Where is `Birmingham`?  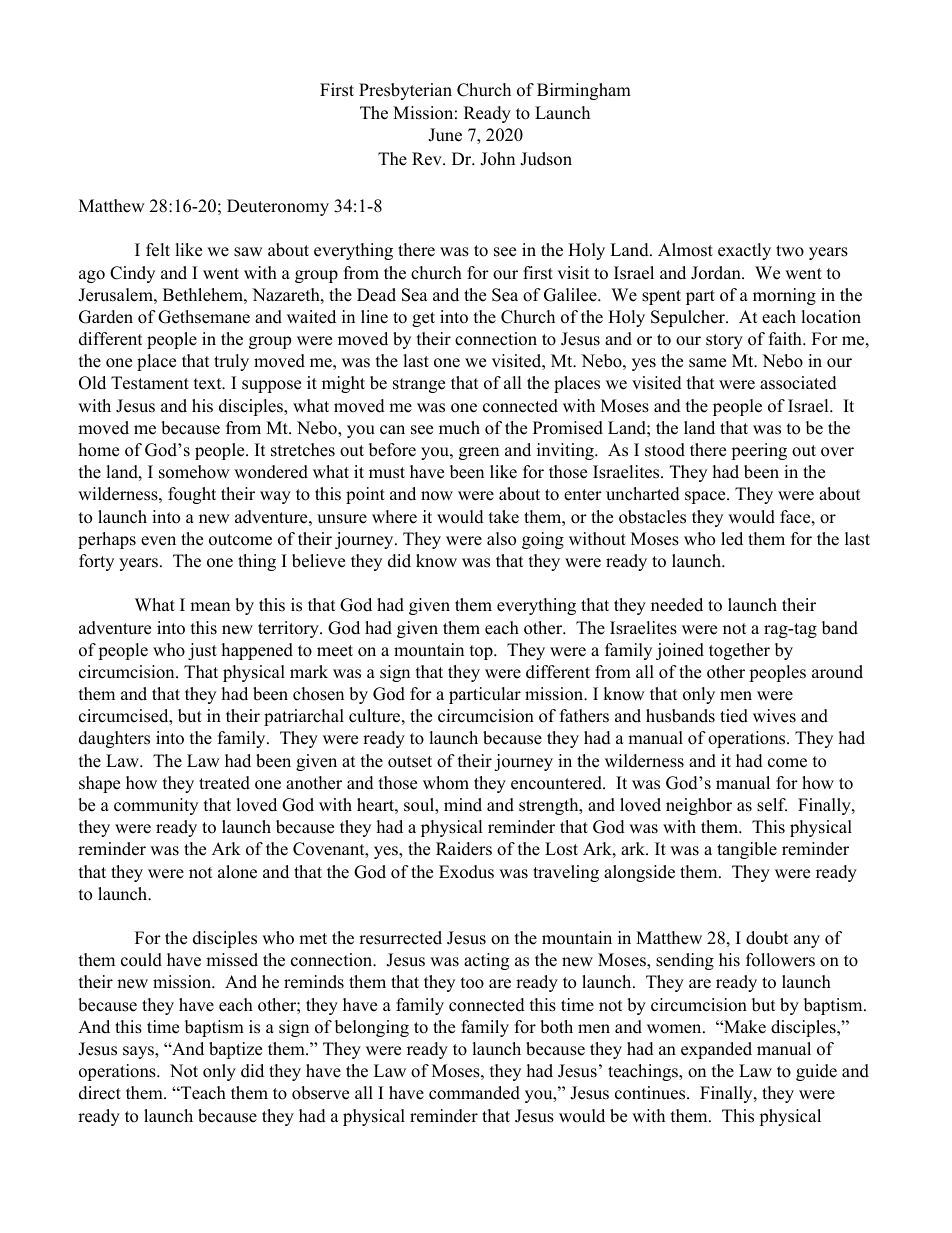
Birmingham is located at coordinates (584, 91).
